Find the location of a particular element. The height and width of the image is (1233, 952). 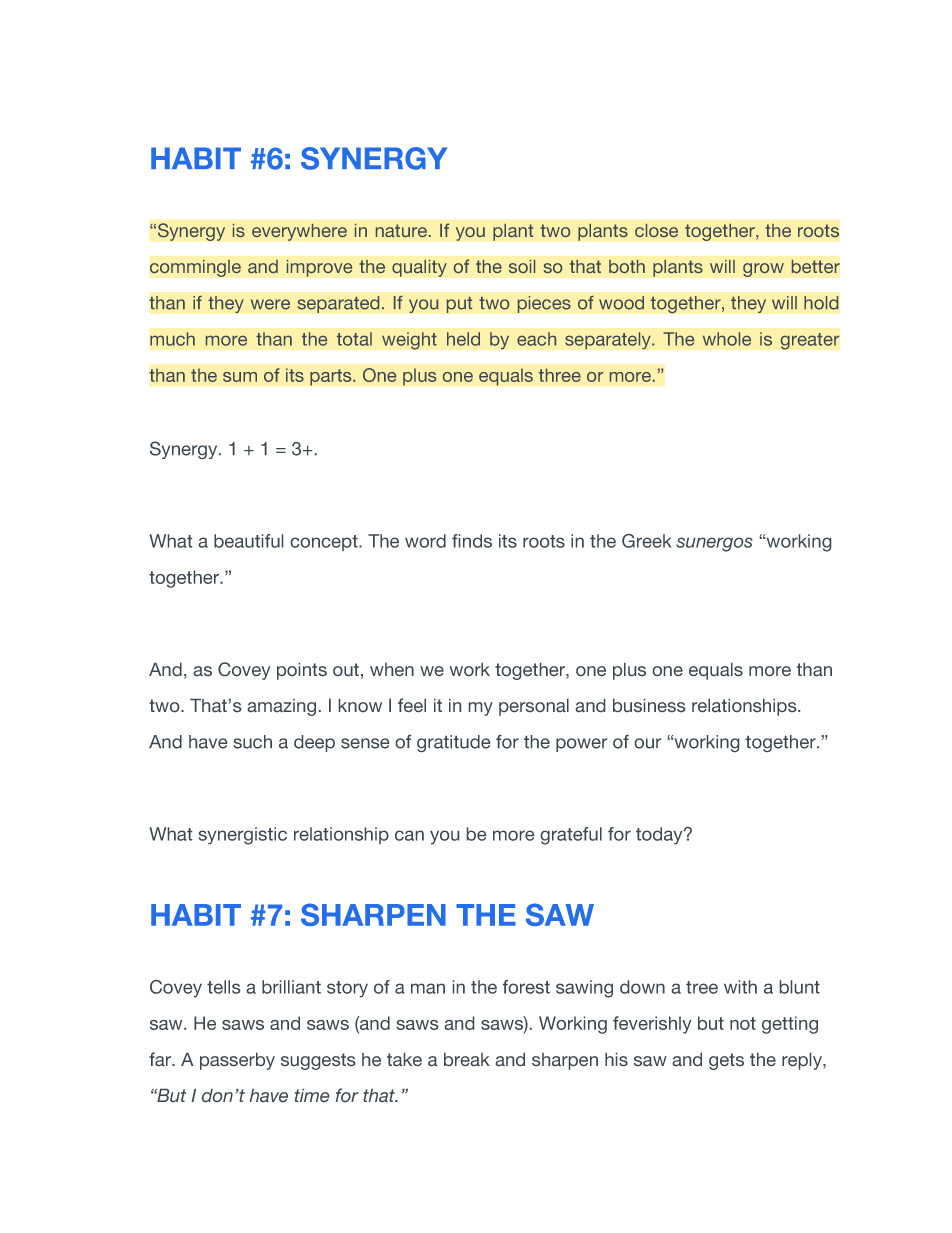

passerby is located at coordinates (237, 1061).
